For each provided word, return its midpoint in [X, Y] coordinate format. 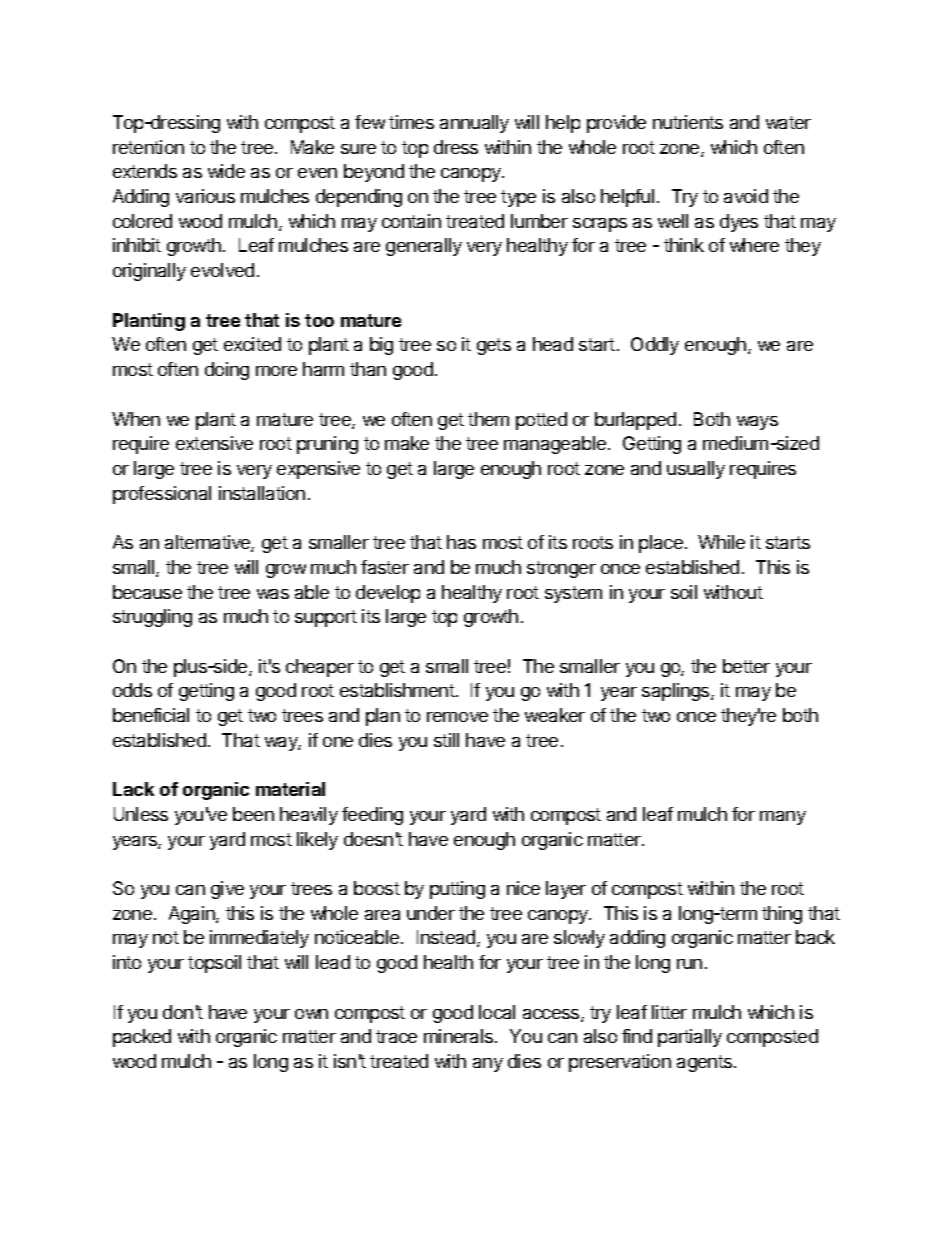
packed [142, 1038]
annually [474, 124]
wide [226, 171]
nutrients [688, 122]
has [461, 542]
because [147, 592]
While [721, 542]
